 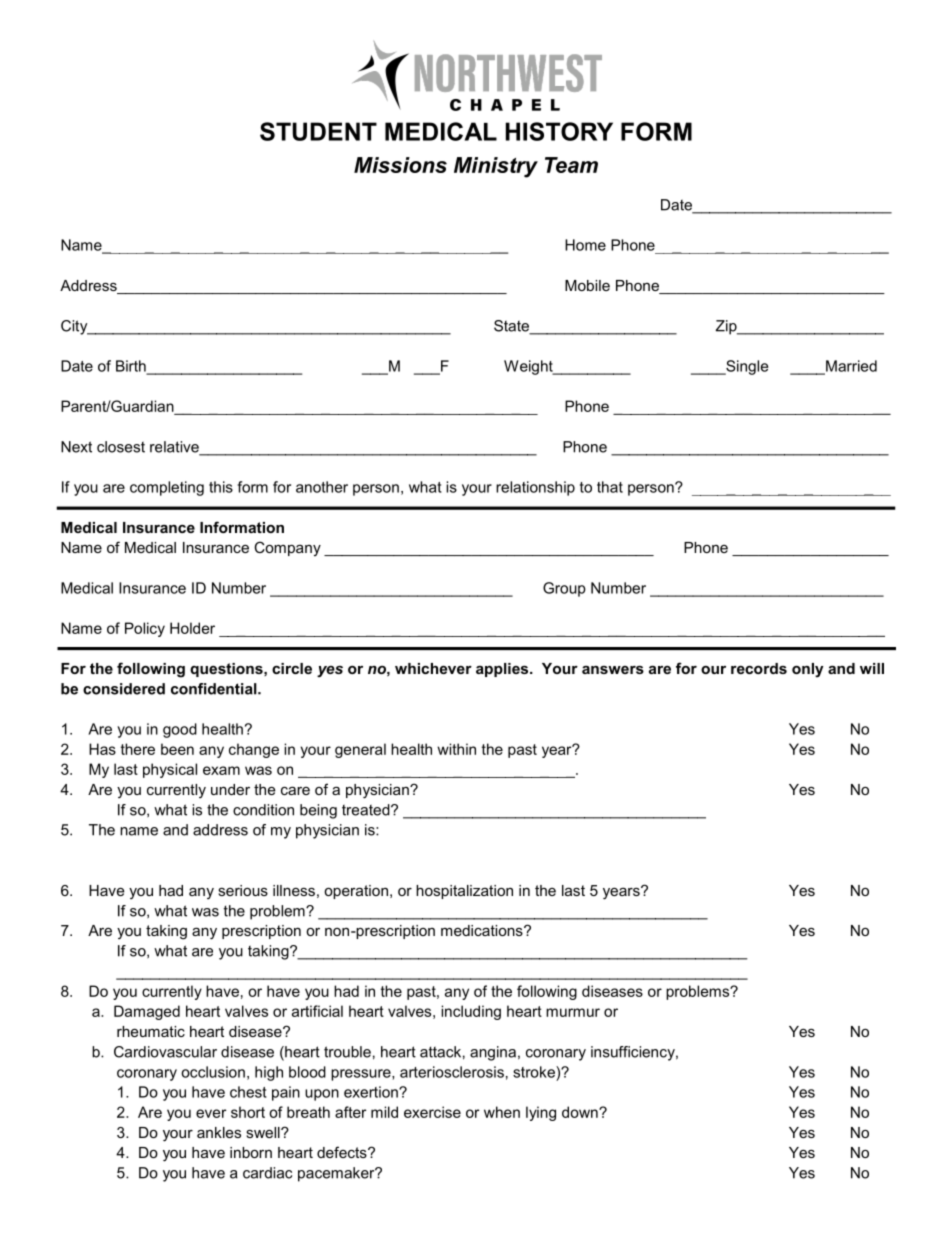 What do you see at coordinates (581, 1112) in the page?
I see `down` at bounding box center [581, 1112].
